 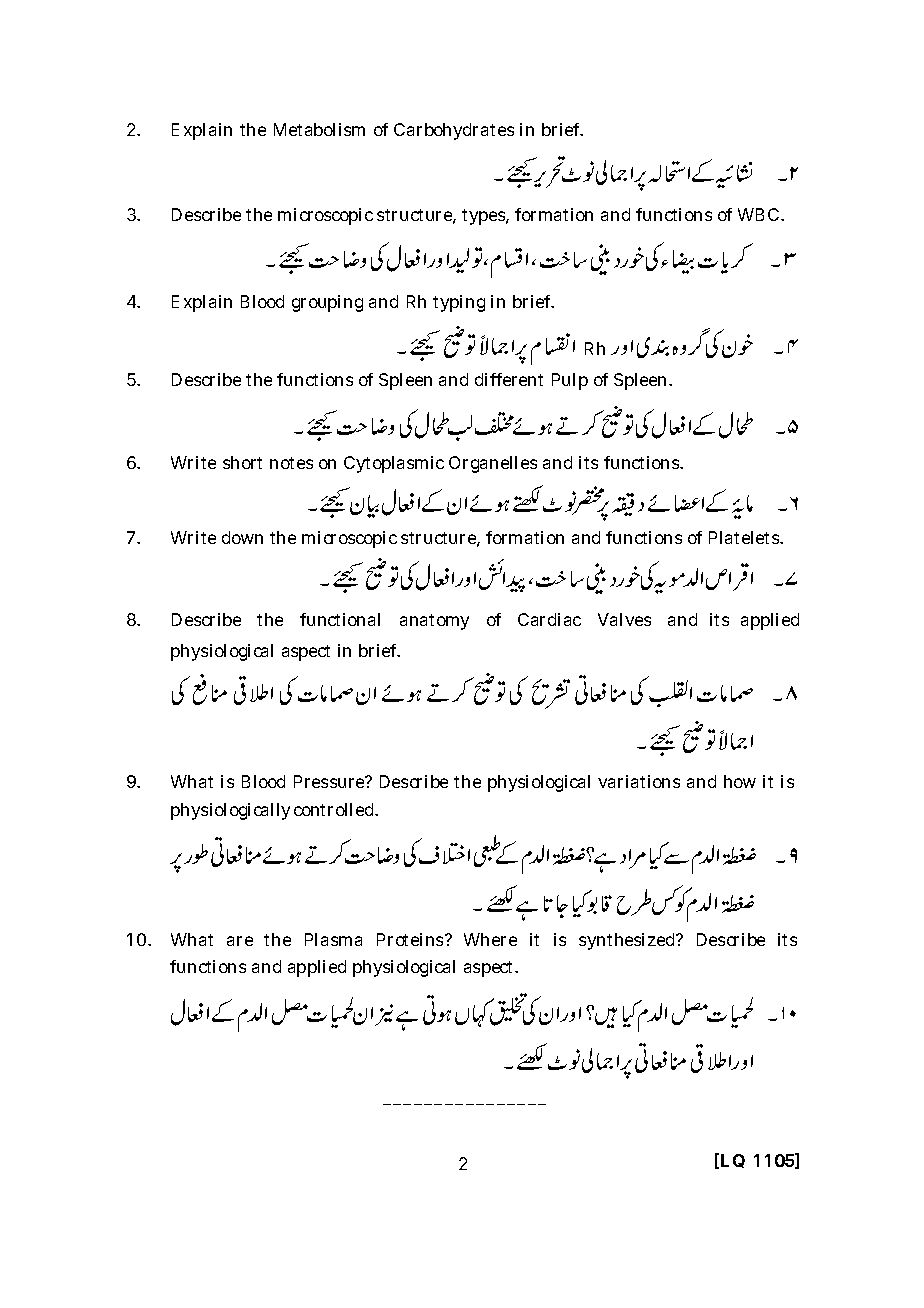 I want to click on down, so click(x=242, y=537).
